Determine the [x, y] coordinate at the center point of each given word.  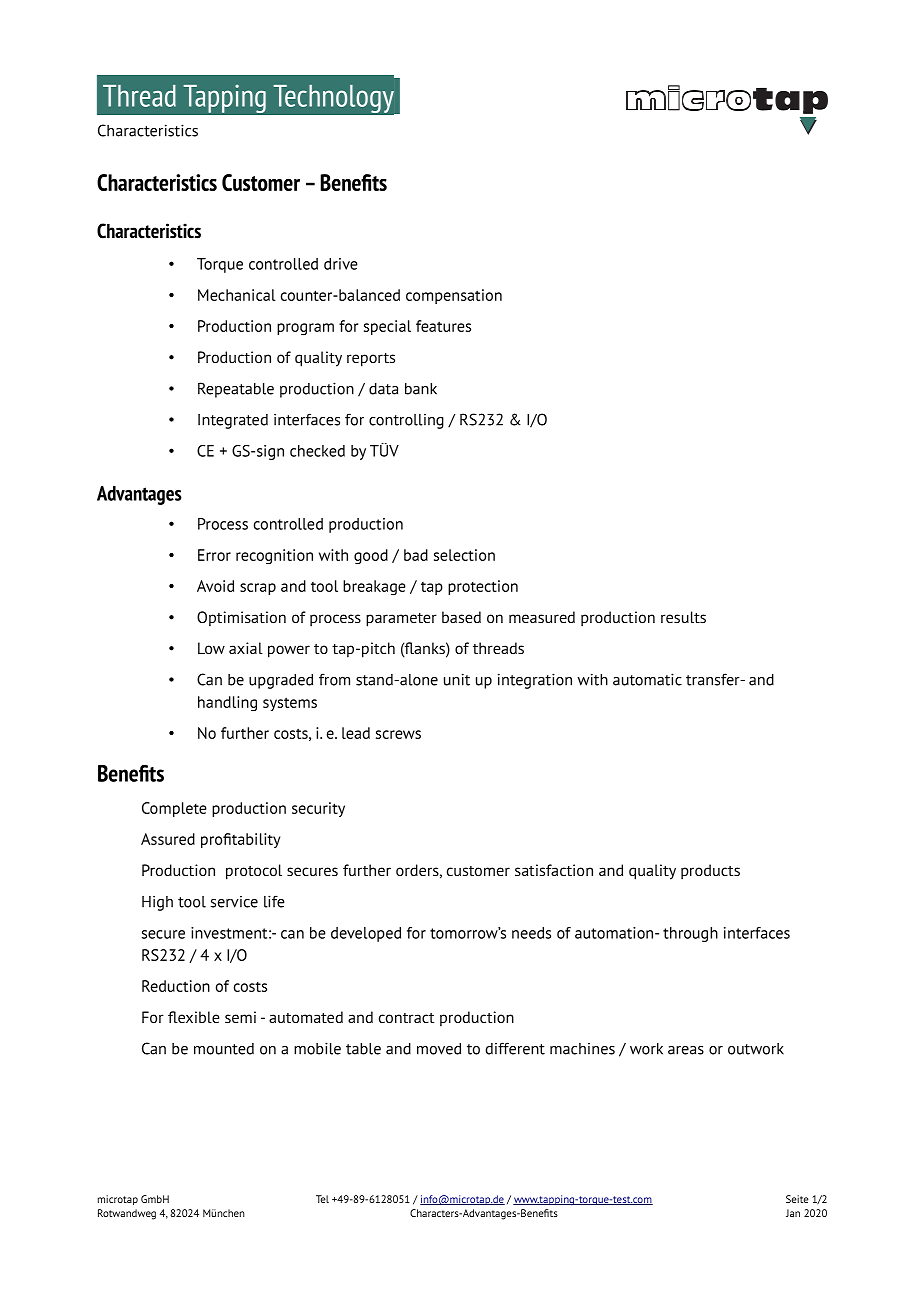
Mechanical [237, 295]
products [710, 872]
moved [439, 1049]
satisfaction [554, 870]
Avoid [215, 586]
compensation [454, 296]
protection [483, 587]
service [234, 902]
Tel [322, 1199]
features [443, 326]
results [683, 617]
